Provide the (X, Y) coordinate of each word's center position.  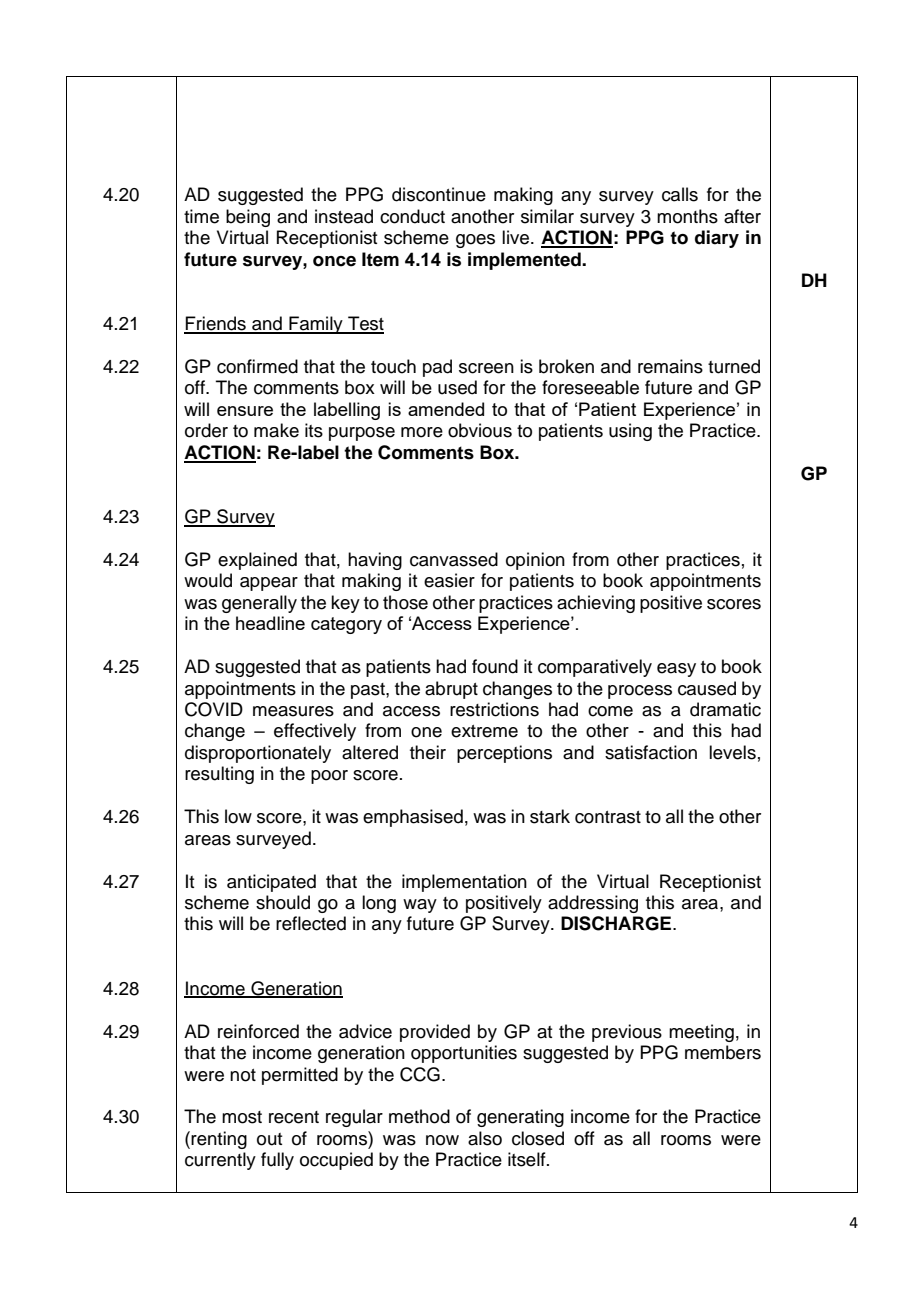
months (687, 216)
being (248, 218)
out (269, 1139)
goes (475, 241)
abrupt (451, 690)
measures (293, 711)
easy (676, 670)
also (485, 1138)
